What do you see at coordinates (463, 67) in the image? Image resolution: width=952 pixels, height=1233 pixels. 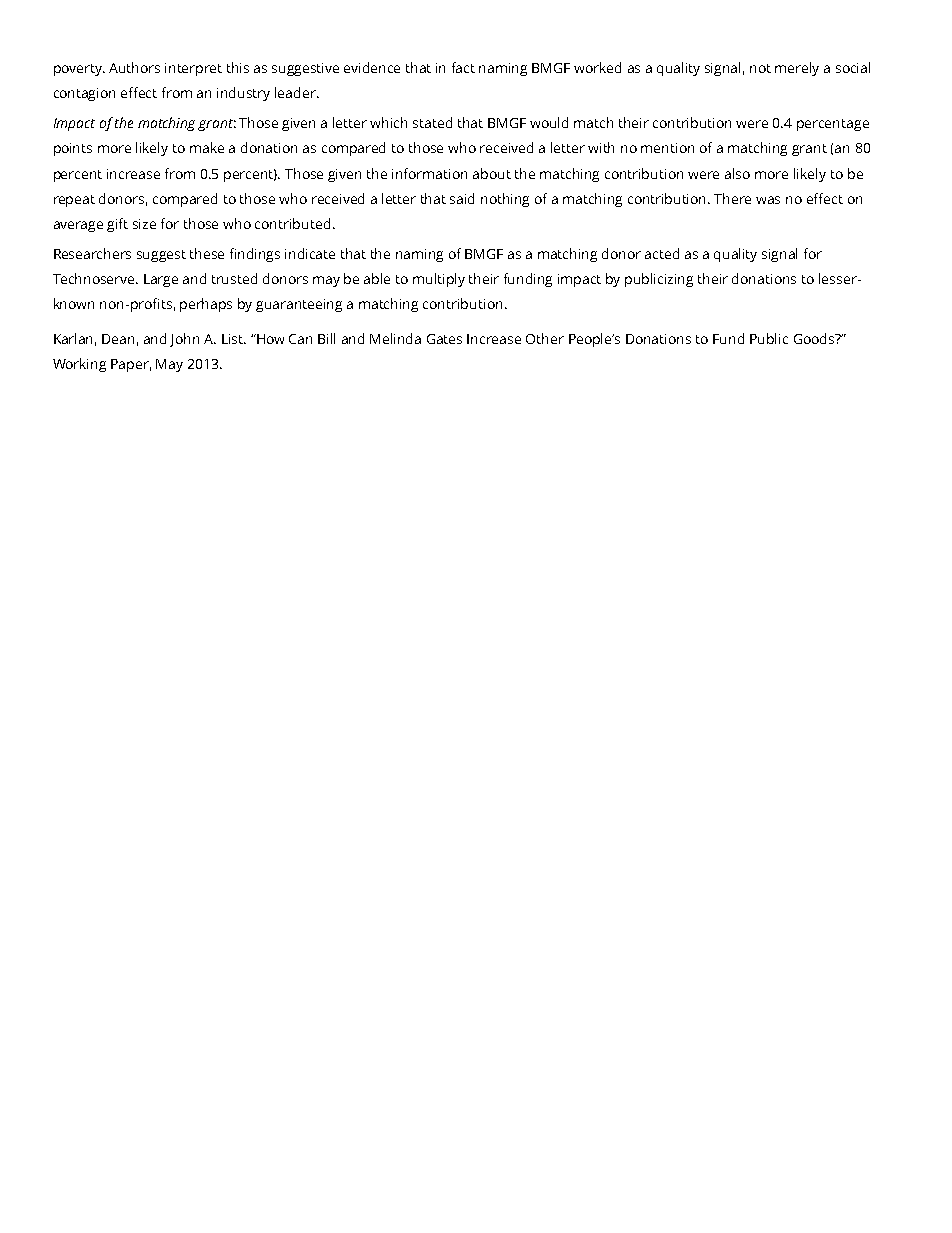 I see `fact` at bounding box center [463, 67].
